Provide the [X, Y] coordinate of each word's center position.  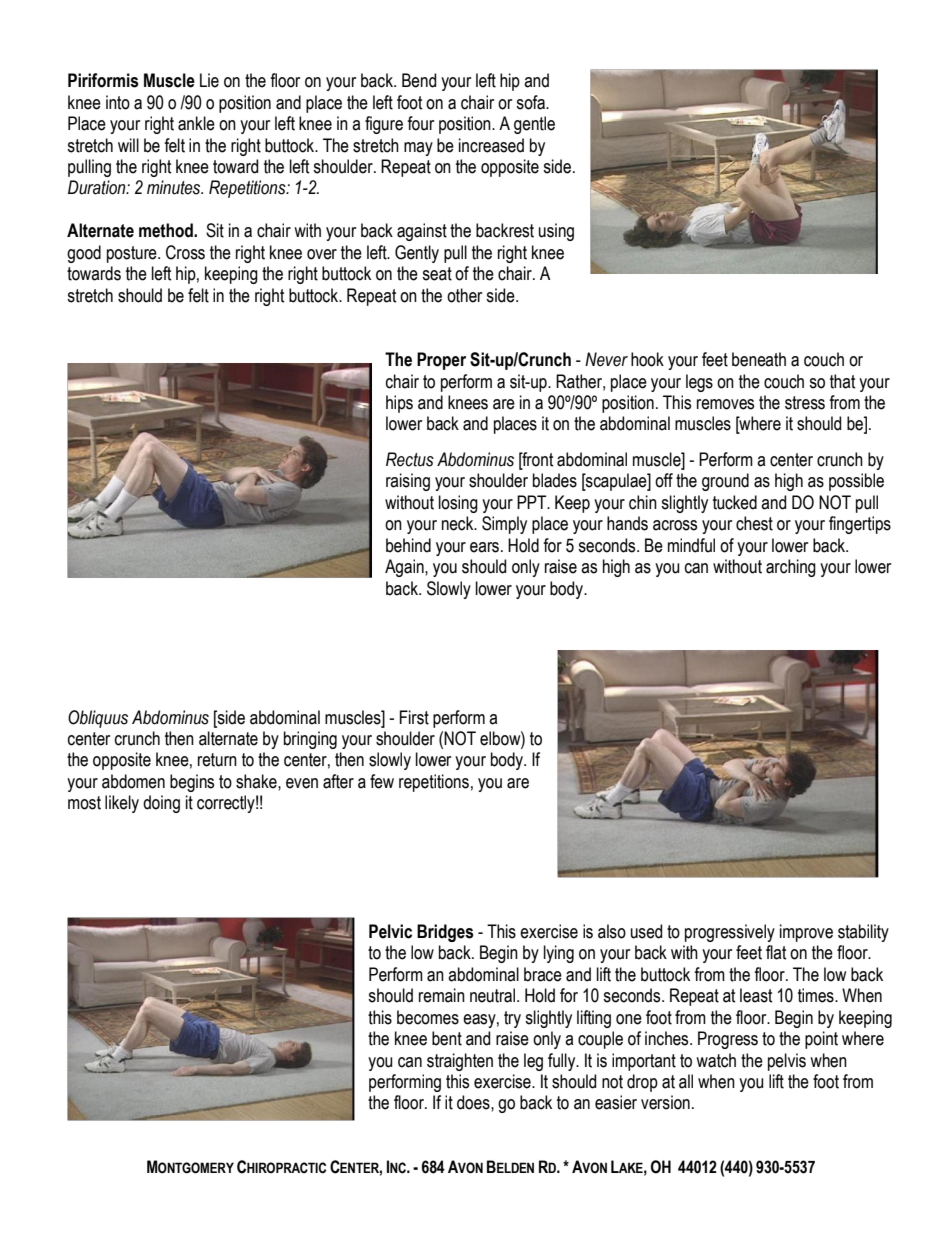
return [217, 760]
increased [491, 145]
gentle [534, 125]
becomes [428, 1017]
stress [805, 403]
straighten [460, 1062]
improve [806, 933]
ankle [196, 123]
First [414, 717]
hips [399, 404]
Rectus [410, 459]
